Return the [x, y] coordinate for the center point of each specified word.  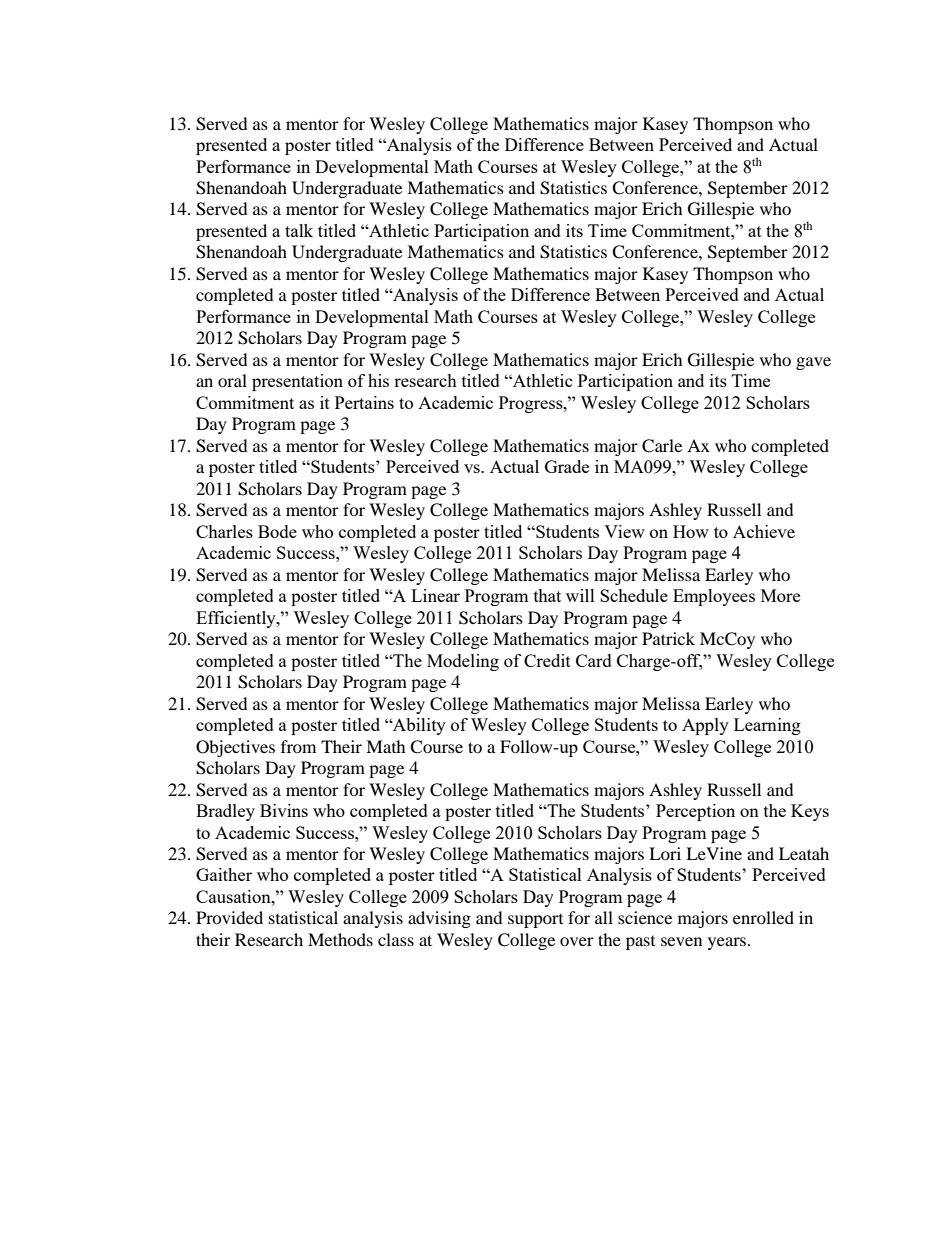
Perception [695, 812]
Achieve [764, 531]
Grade [567, 466]
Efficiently [237, 619]
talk [299, 230]
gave [813, 363]
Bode [277, 531]
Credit [547, 660]
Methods [340, 939]
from [298, 746]
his [378, 380]
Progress [532, 404]
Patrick [668, 638]
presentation [297, 382]
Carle [662, 446]
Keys [810, 812]
